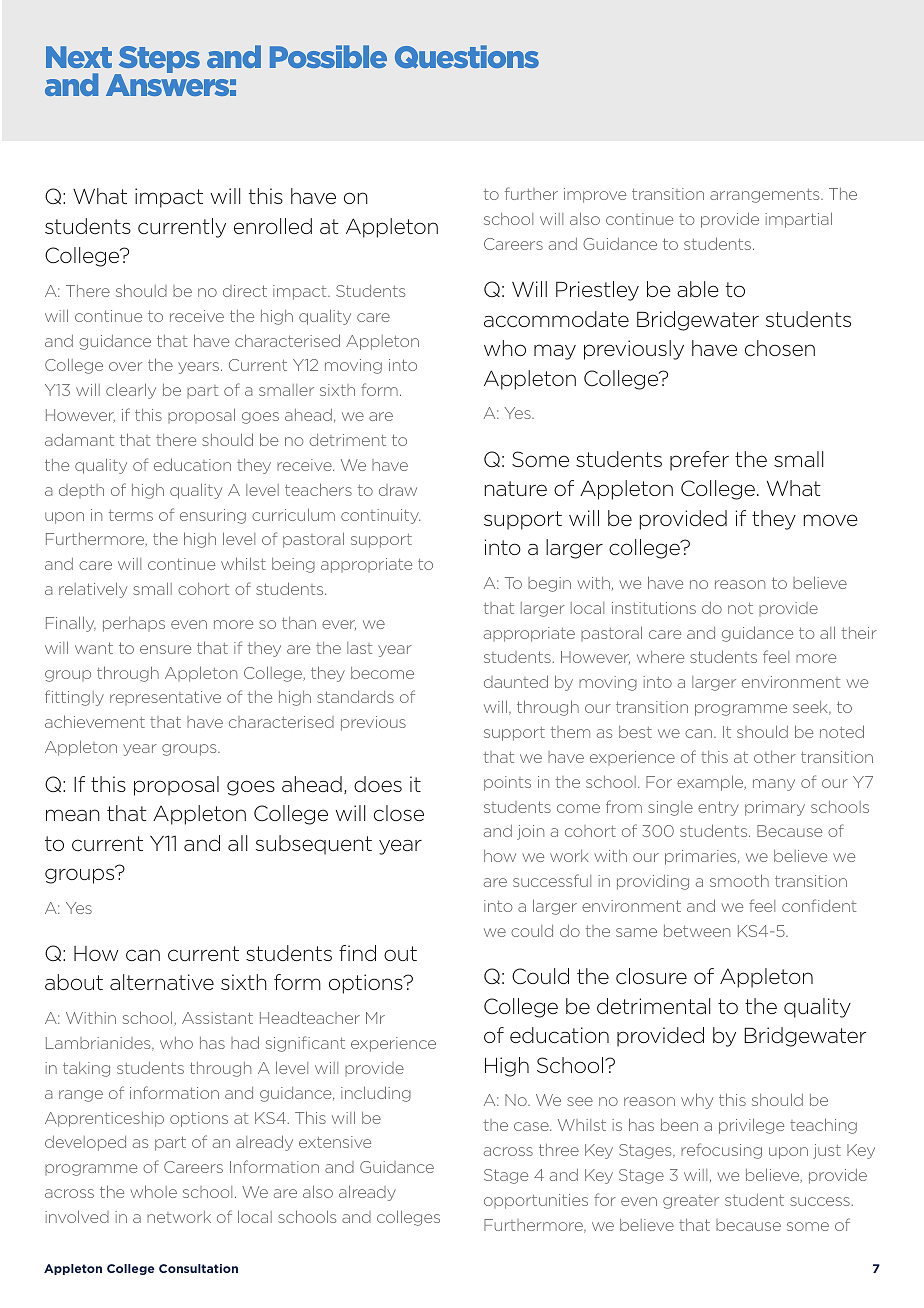 This screenshot has width=924, height=1308. What do you see at coordinates (158, 61) in the screenshot?
I see `Steps` at bounding box center [158, 61].
